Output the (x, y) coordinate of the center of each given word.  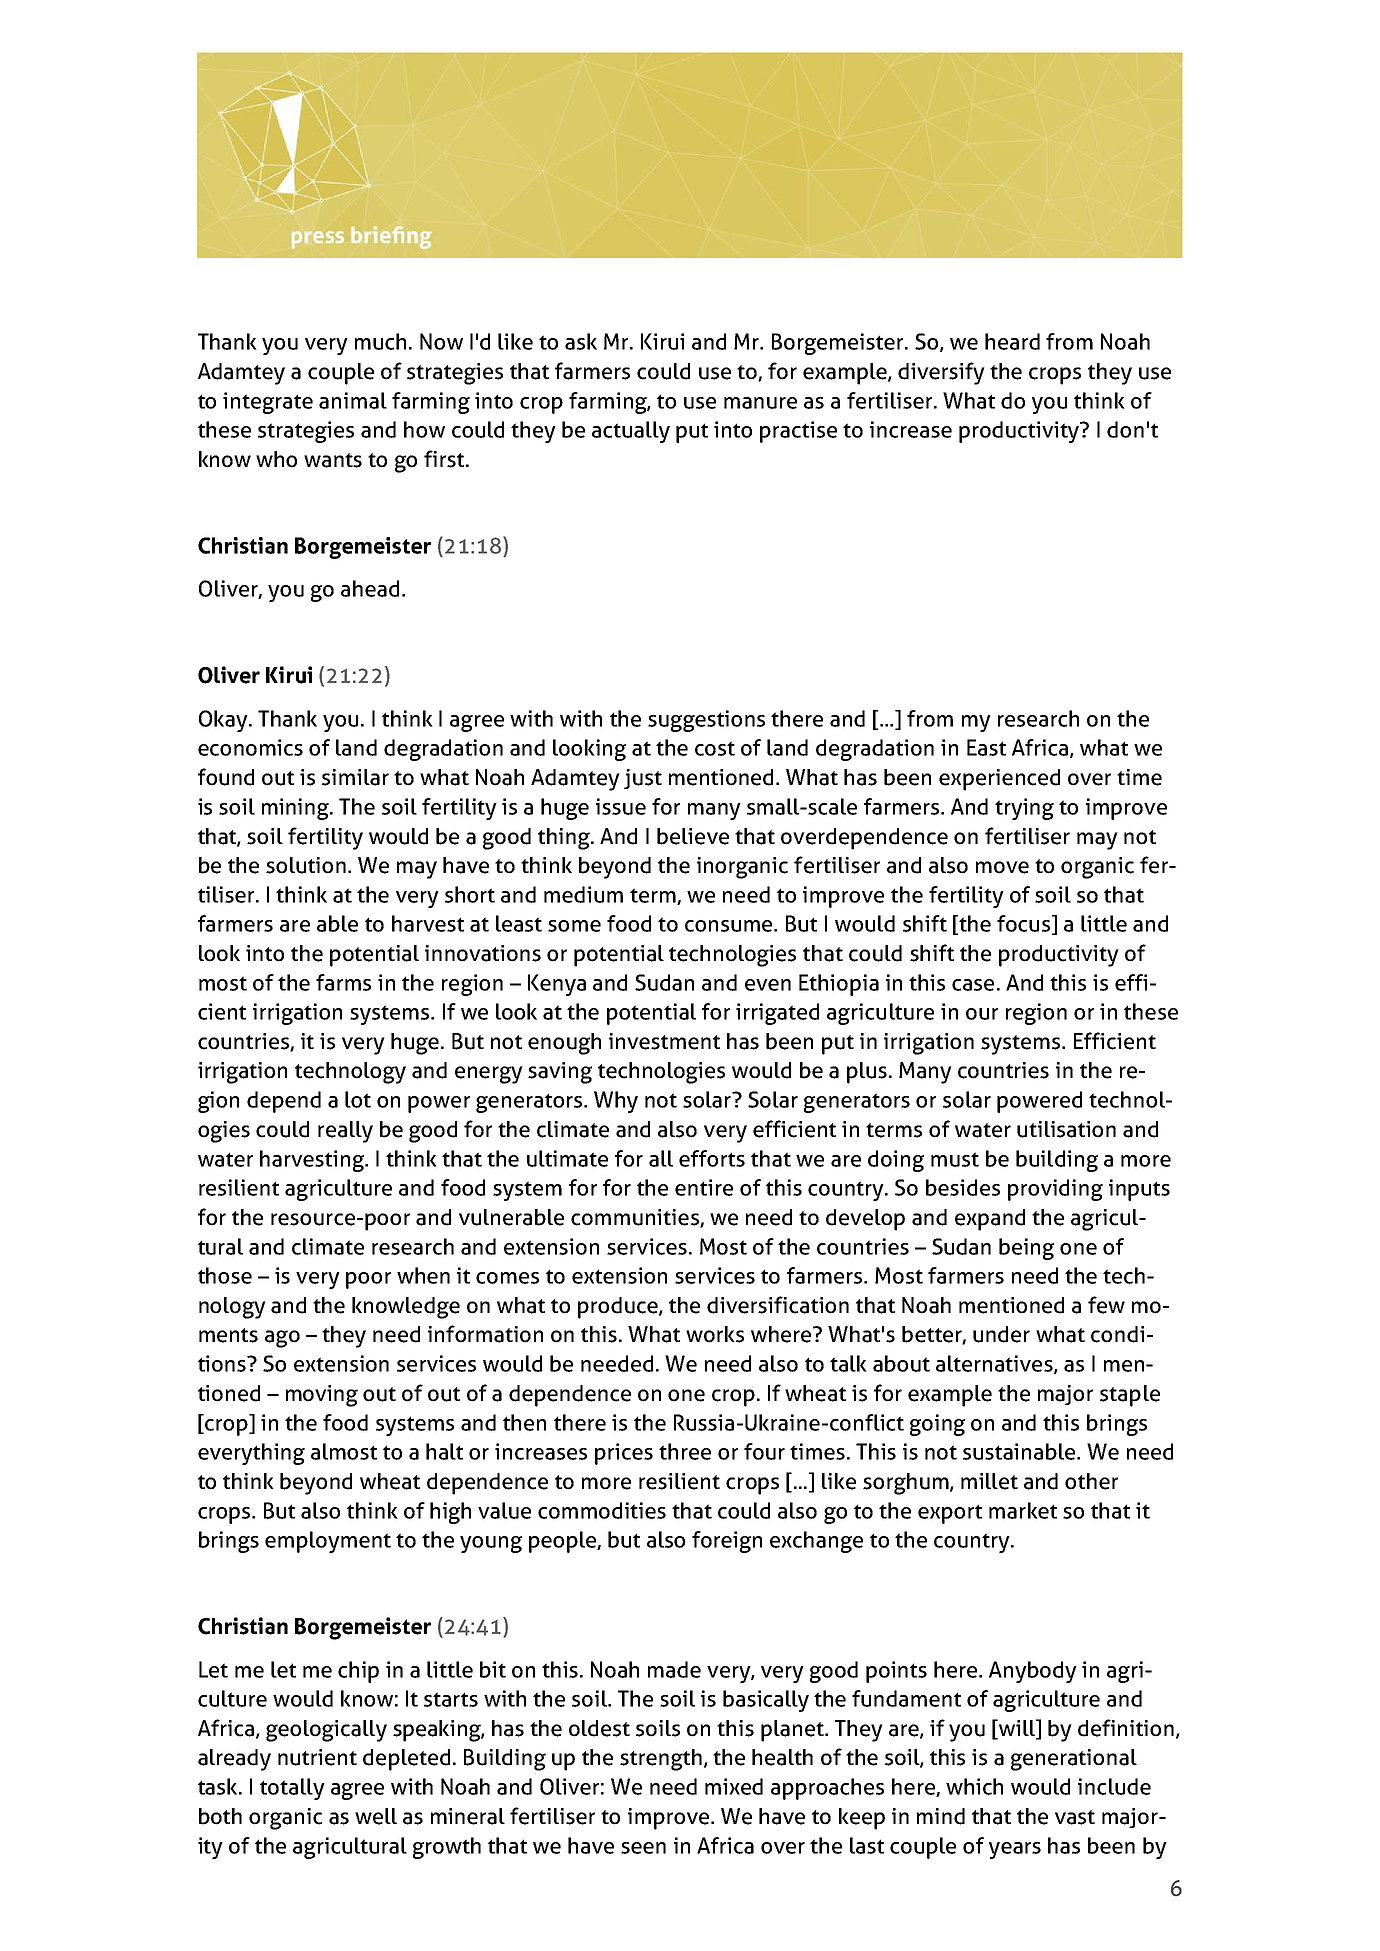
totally (292, 1789)
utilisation (1066, 1129)
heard (1012, 341)
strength (661, 1760)
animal (353, 400)
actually (631, 432)
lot (358, 1099)
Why (616, 1102)
